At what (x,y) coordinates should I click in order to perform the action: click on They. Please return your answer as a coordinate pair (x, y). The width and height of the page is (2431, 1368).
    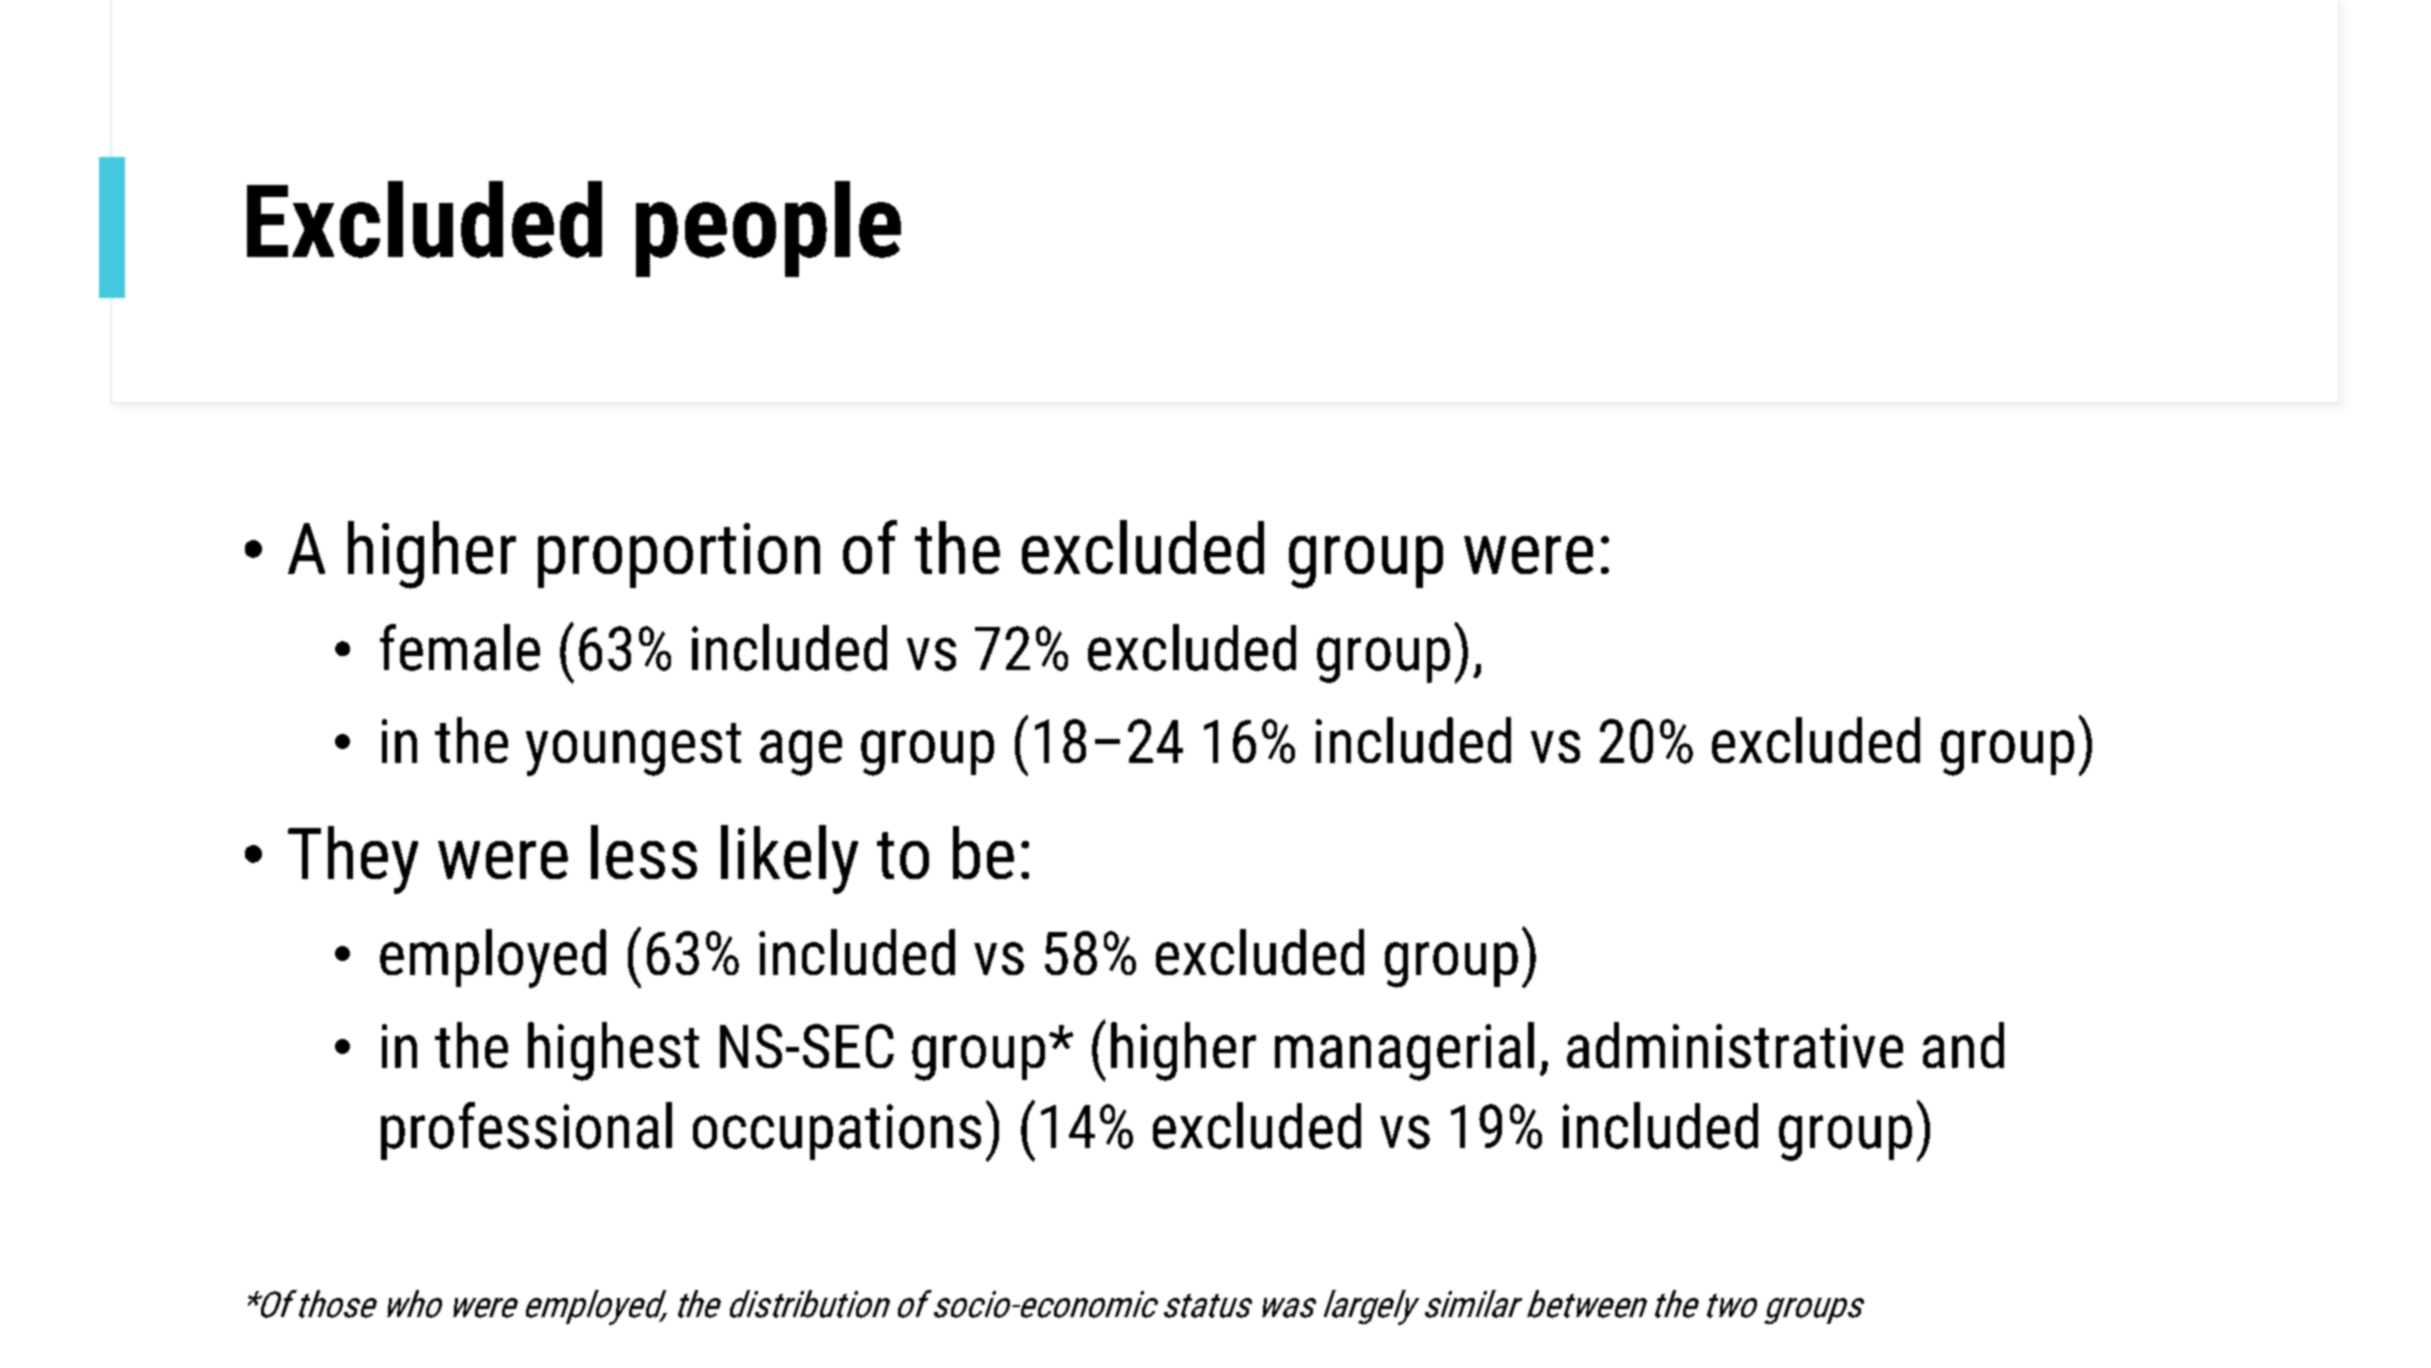
    Looking at the image, I should click on (353, 860).
